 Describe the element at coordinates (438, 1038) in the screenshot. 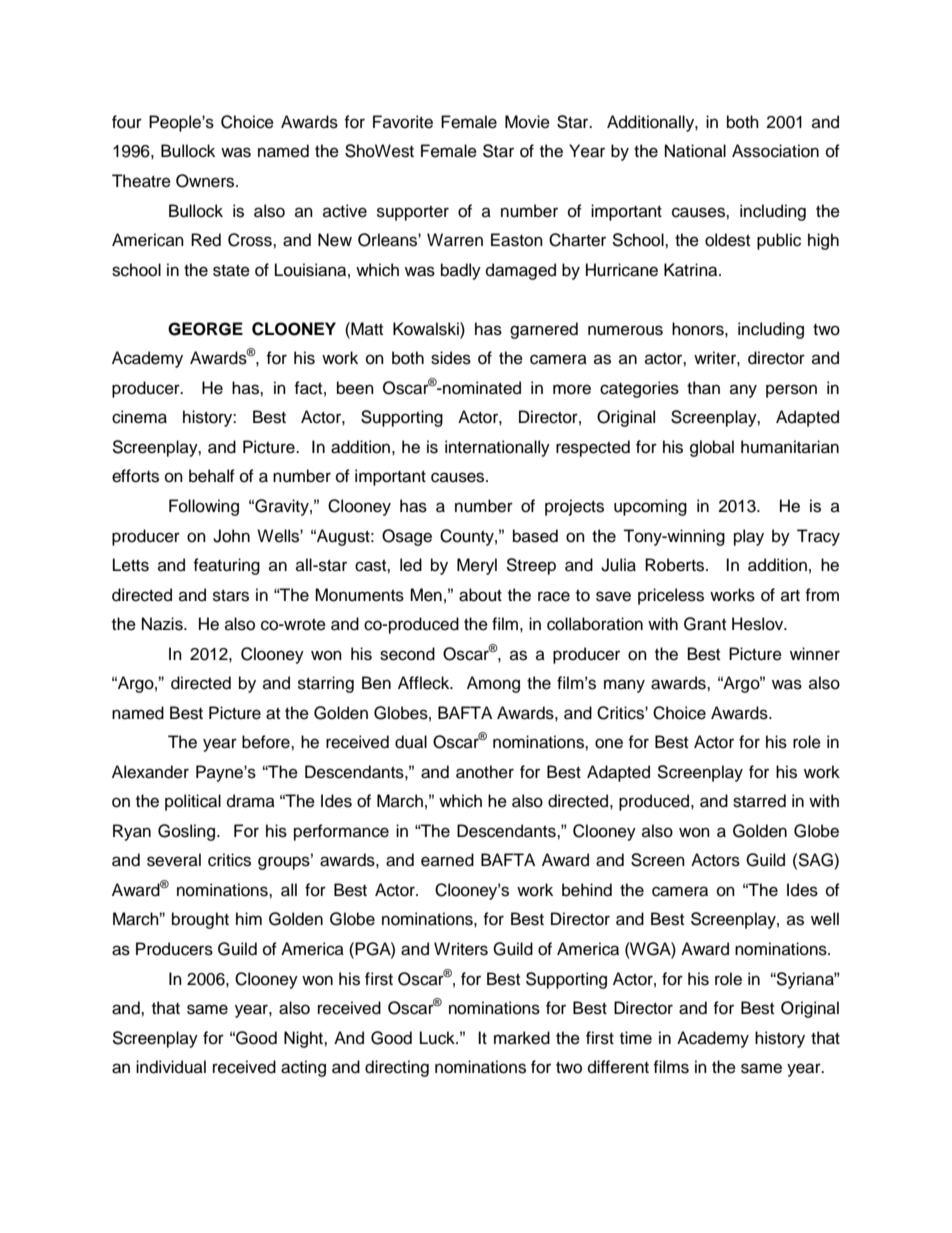

I see `Luck` at that location.
